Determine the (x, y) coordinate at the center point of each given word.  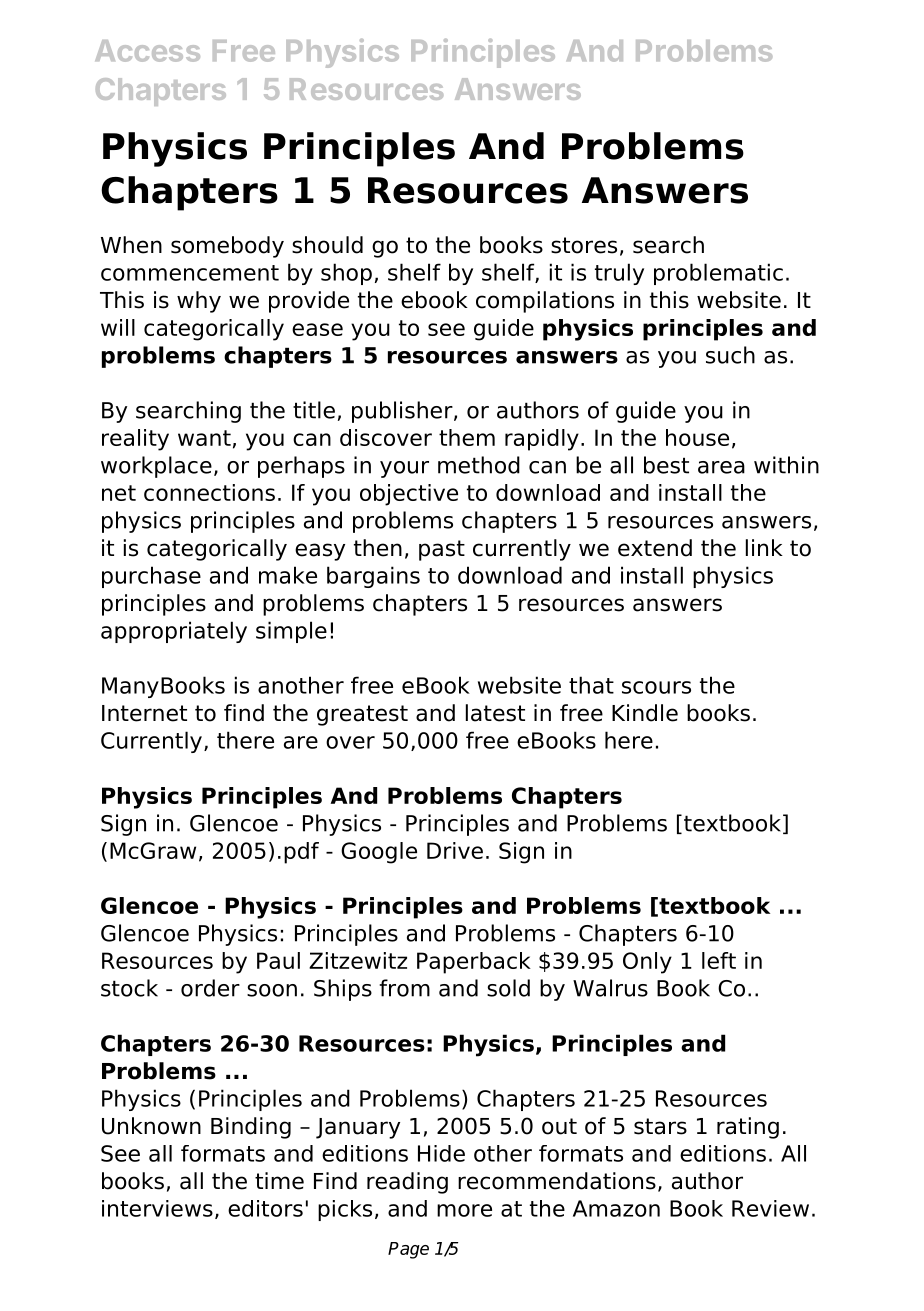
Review (770, 1208)
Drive (455, 850)
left (719, 960)
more (464, 1210)
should (327, 245)
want (204, 438)
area (721, 467)
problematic (718, 274)
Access (147, 51)
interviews (157, 1208)
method (479, 465)
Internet (144, 713)
